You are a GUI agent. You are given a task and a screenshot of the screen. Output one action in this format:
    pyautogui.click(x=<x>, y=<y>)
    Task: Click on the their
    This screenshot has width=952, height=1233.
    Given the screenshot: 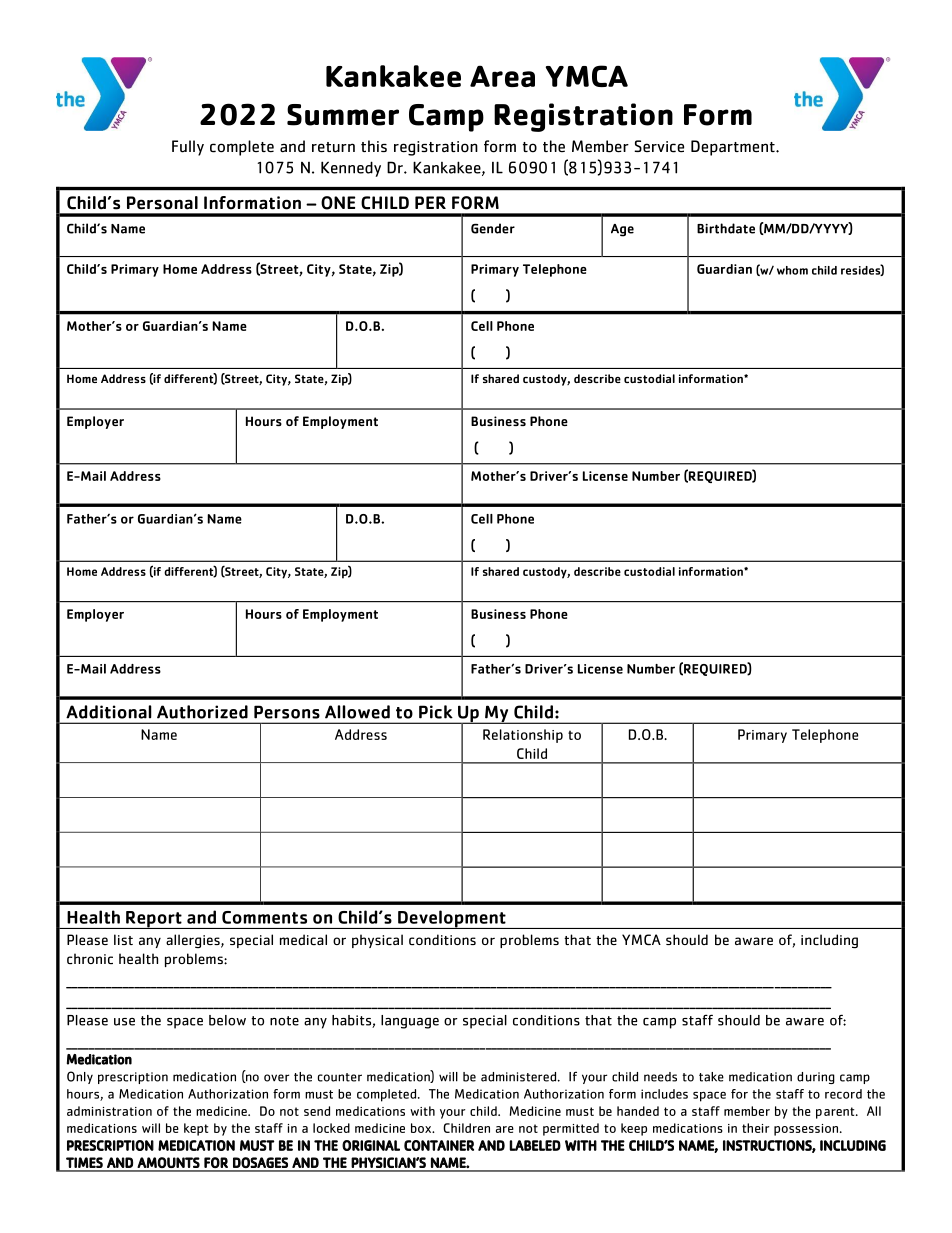 What is the action you would take?
    pyautogui.click(x=755, y=1128)
